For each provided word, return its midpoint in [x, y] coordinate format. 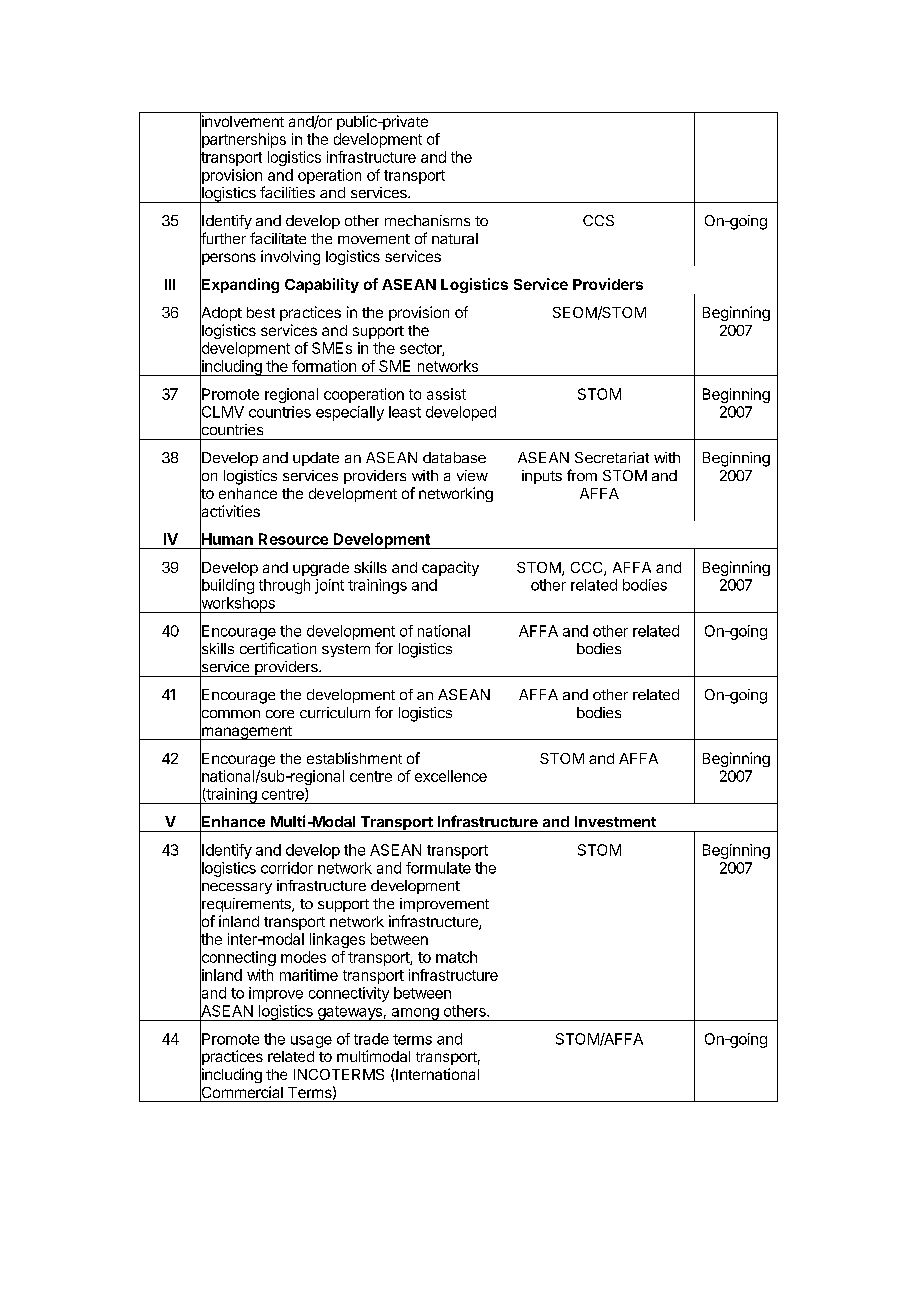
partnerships [243, 141]
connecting [238, 959]
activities [230, 511]
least [405, 412]
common [230, 714]
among [414, 1014]
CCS [598, 220]
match [456, 957]
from [582, 475]
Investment [615, 821]
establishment [354, 758]
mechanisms [427, 220]
